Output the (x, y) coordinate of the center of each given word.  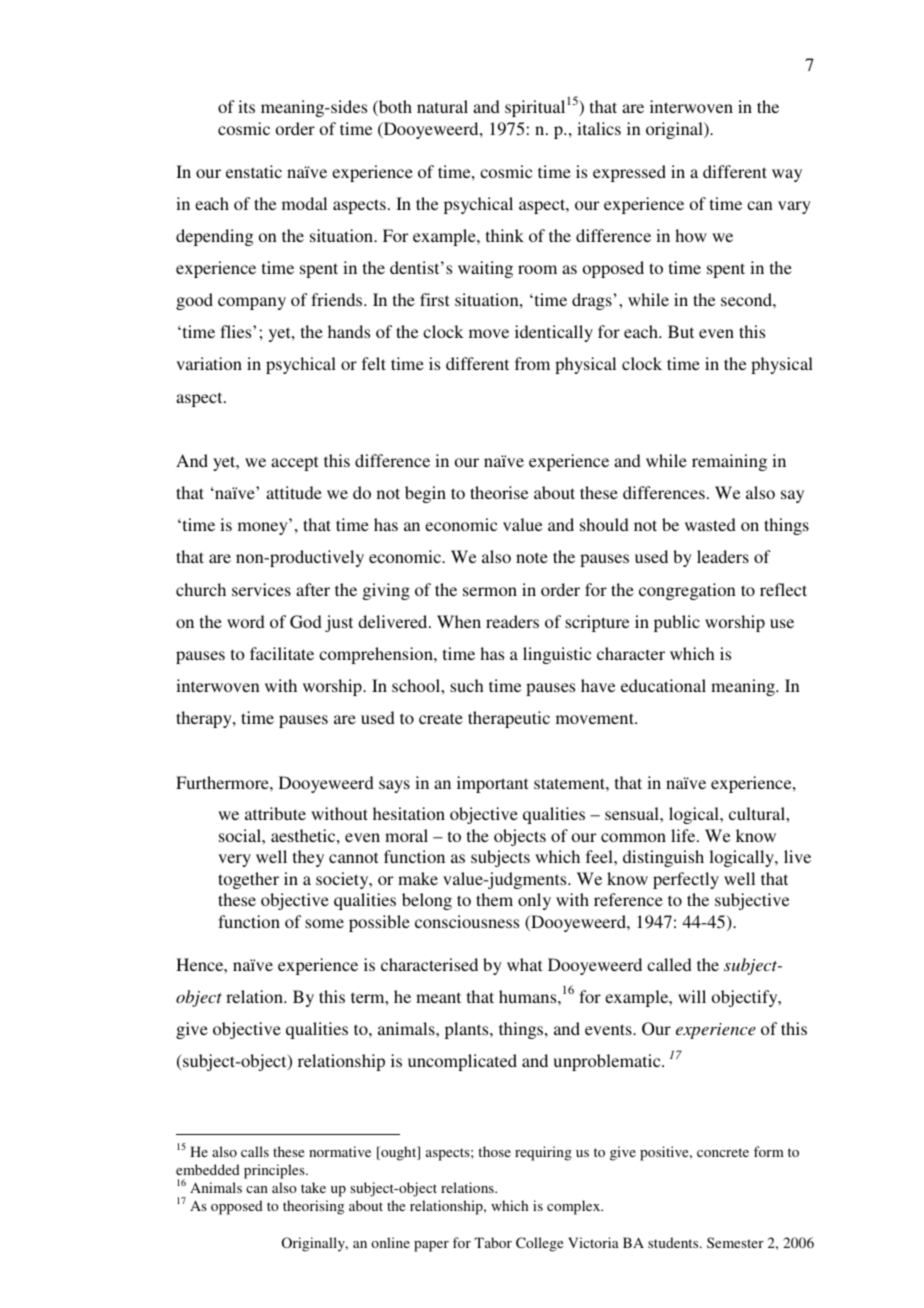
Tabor (493, 1242)
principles (275, 1171)
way (787, 175)
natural (442, 106)
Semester (735, 1242)
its (246, 106)
